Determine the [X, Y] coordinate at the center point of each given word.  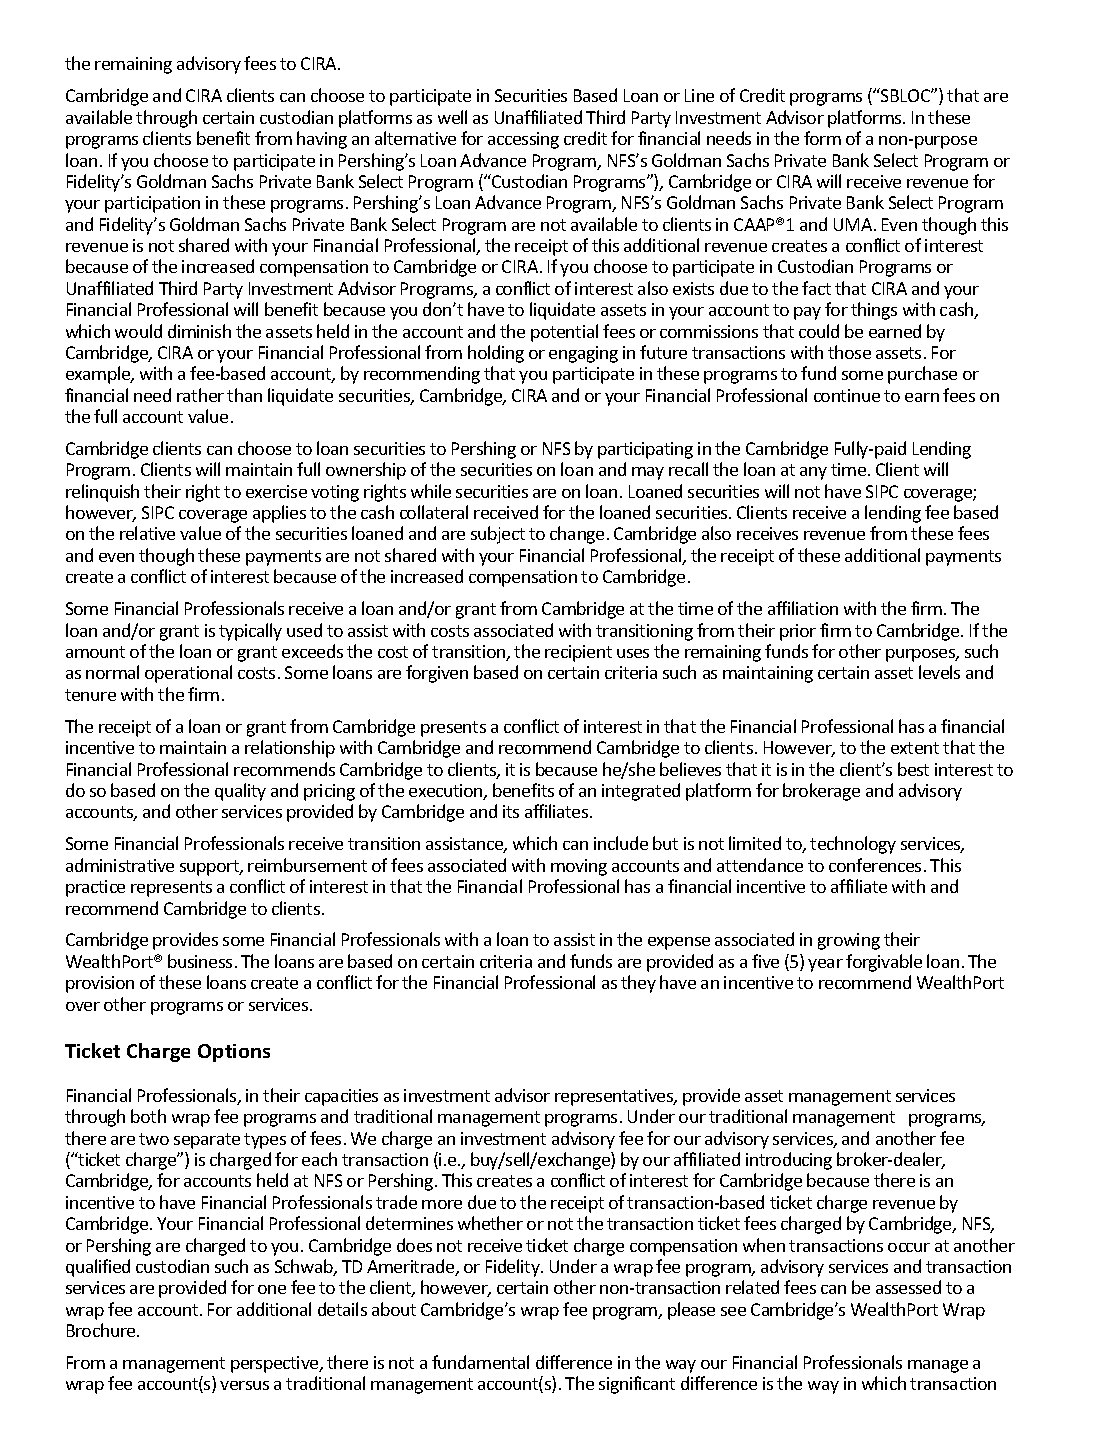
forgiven [437, 674]
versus [244, 1385]
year [825, 965]
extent [915, 748]
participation [152, 204]
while [431, 491]
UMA [854, 224]
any [813, 473]
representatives [615, 1097]
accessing [523, 140]
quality [240, 792]
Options [234, 1053]
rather [200, 395]
